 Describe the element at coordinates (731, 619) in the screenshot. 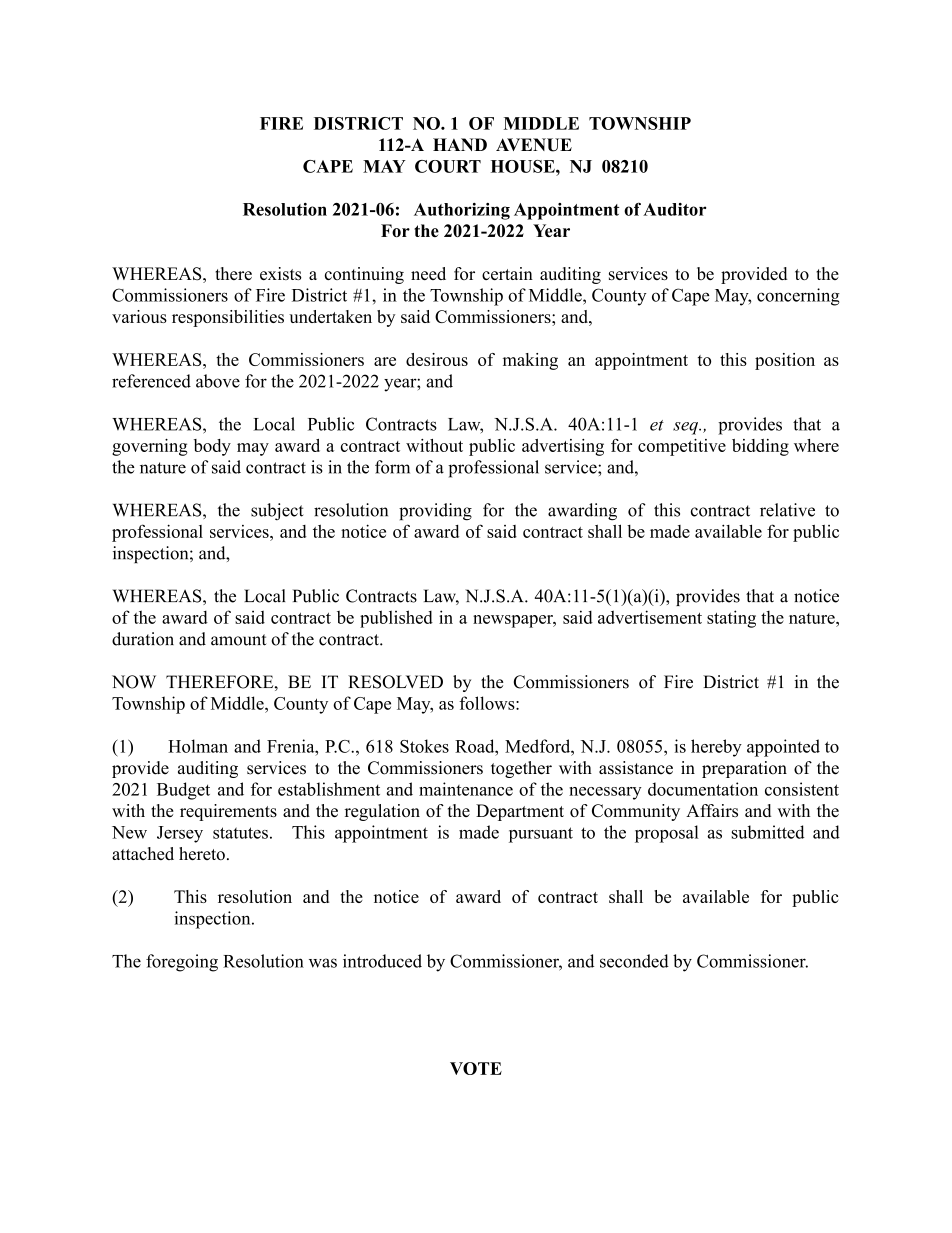

I see `stating` at that location.
